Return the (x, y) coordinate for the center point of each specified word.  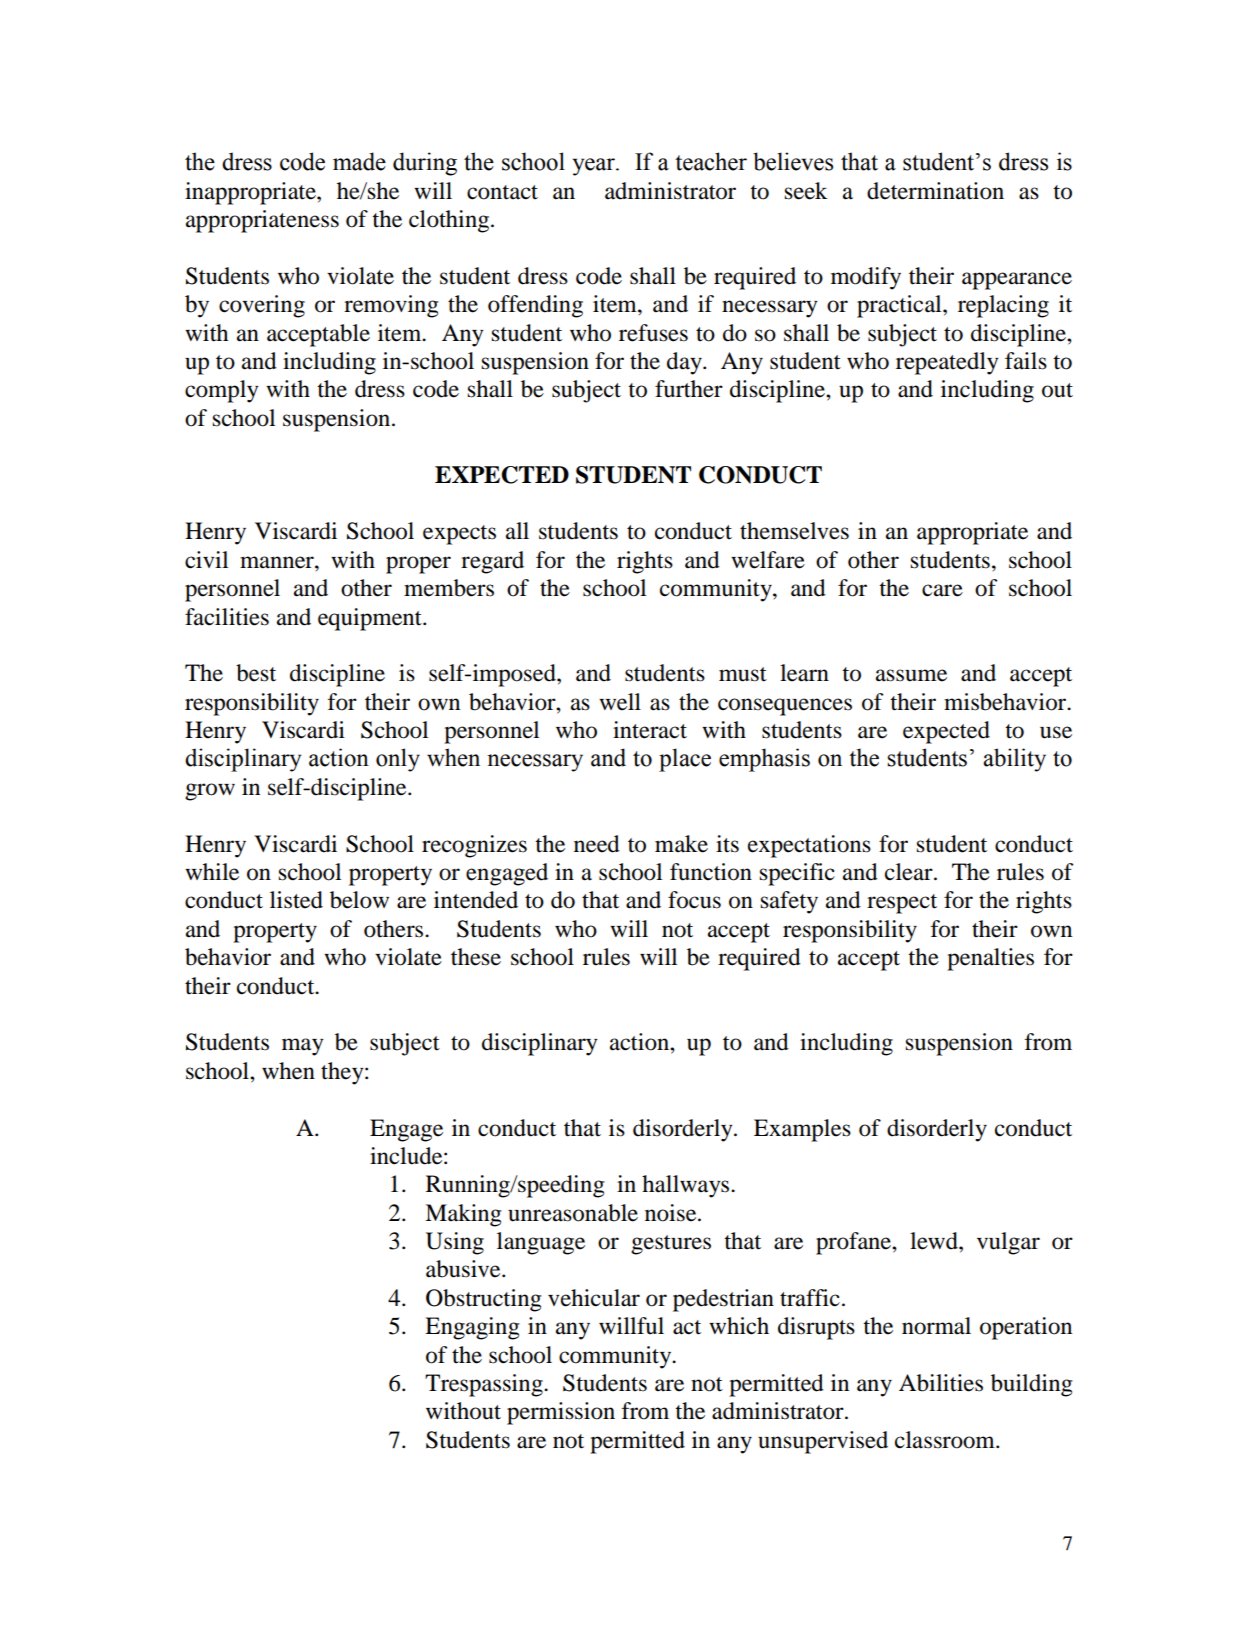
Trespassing (485, 1385)
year (594, 167)
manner (278, 562)
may (303, 1047)
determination (935, 191)
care (942, 590)
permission (561, 1413)
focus (694, 900)
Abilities (941, 1383)
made (359, 161)
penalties (990, 959)
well (620, 702)
